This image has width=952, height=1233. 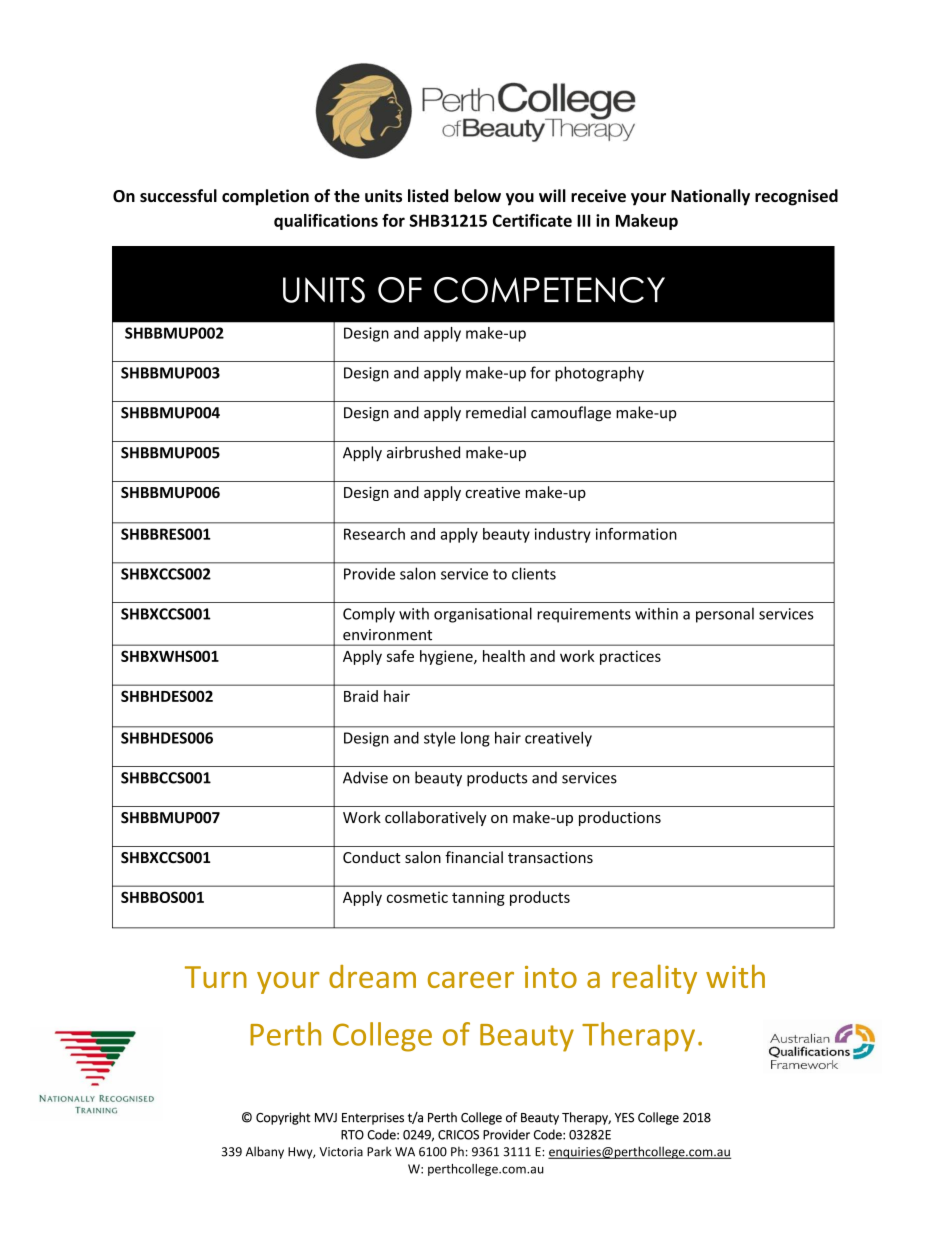 What do you see at coordinates (504, 656) in the image?
I see `health` at bounding box center [504, 656].
